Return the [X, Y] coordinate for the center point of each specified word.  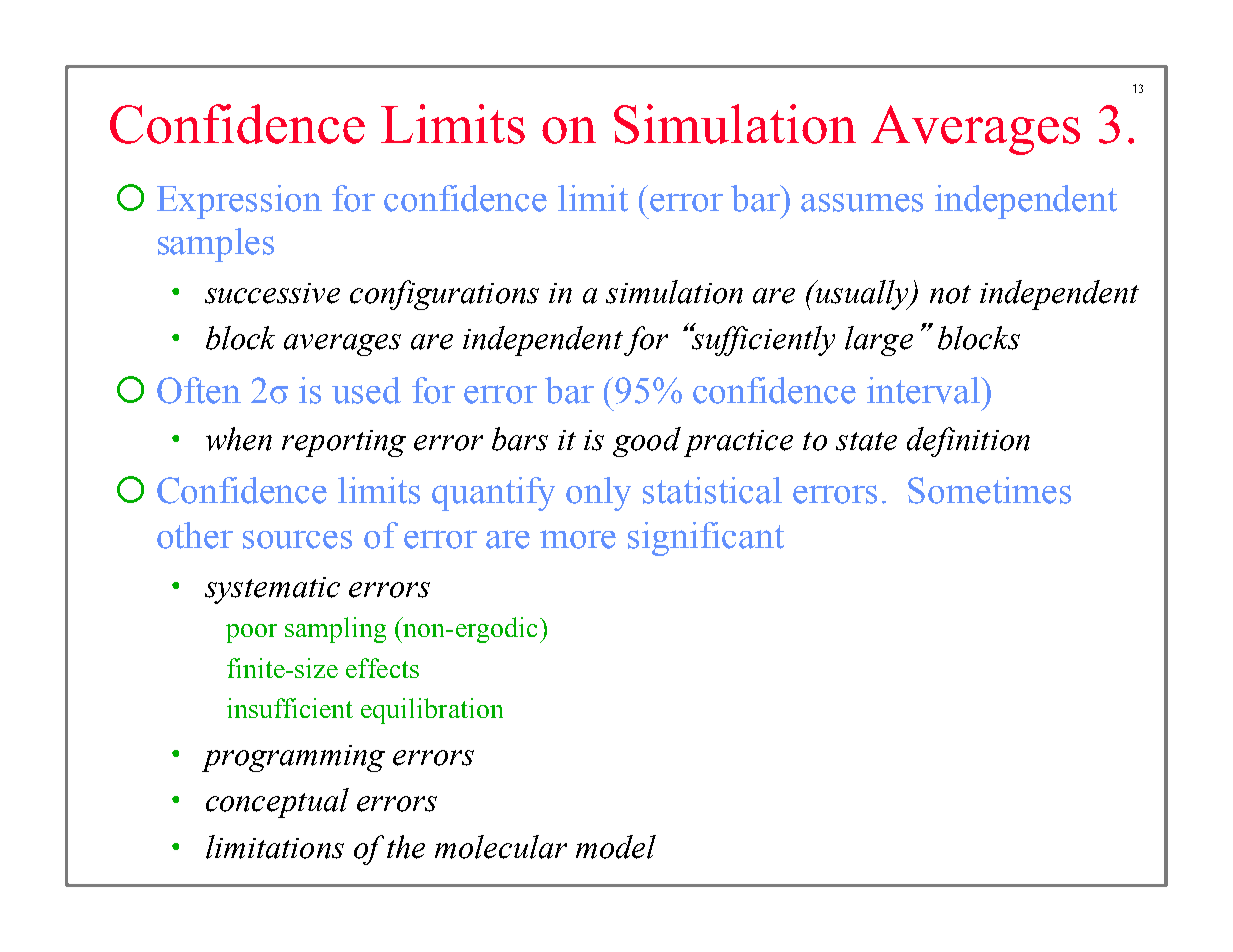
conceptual [277, 803]
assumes [862, 202]
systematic [272, 590]
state [866, 441]
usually [863, 295]
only [598, 494]
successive [272, 293]
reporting [344, 443]
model [616, 847]
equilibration [432, 711]
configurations [444, 295]
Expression [239, 202]
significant [706, 539]
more [578, 539]
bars [520, 439]
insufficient [290, 708]
